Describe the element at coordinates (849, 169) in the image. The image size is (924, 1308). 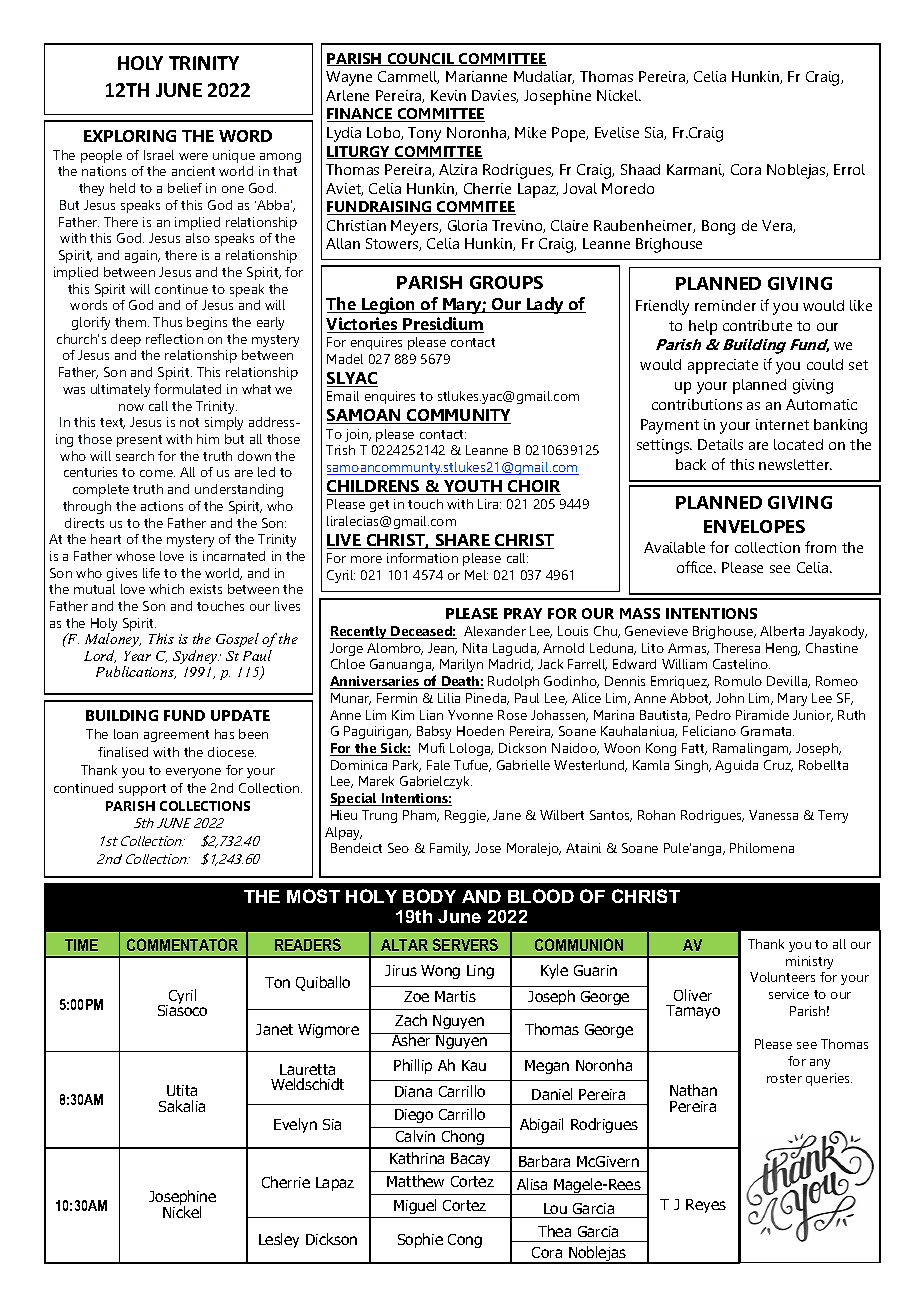
I see `Errol` at that location.
